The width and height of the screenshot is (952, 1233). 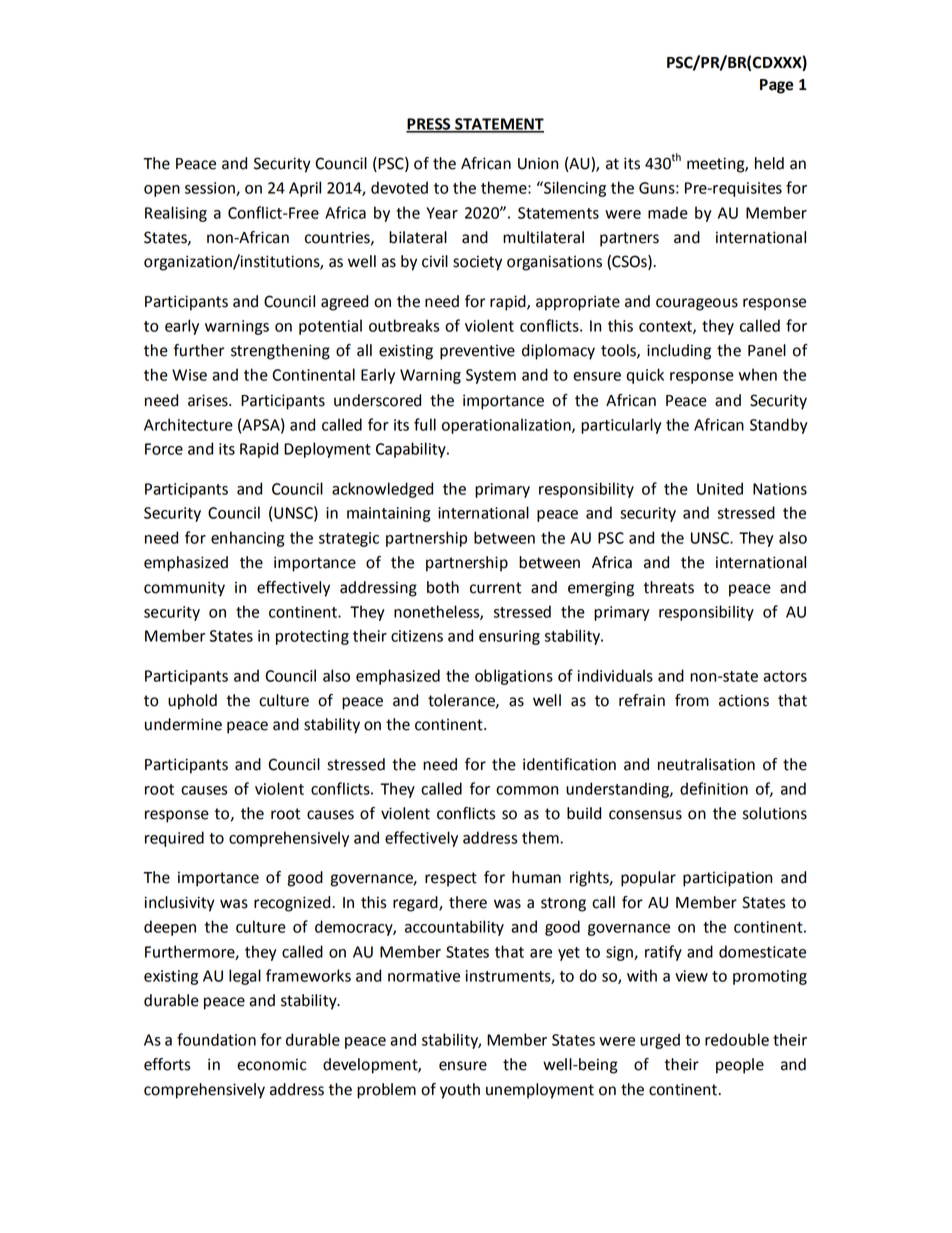 What do you see at coordinates (211, 189) in the screenshot?
I see `session` at bounding box center [211, 189].
